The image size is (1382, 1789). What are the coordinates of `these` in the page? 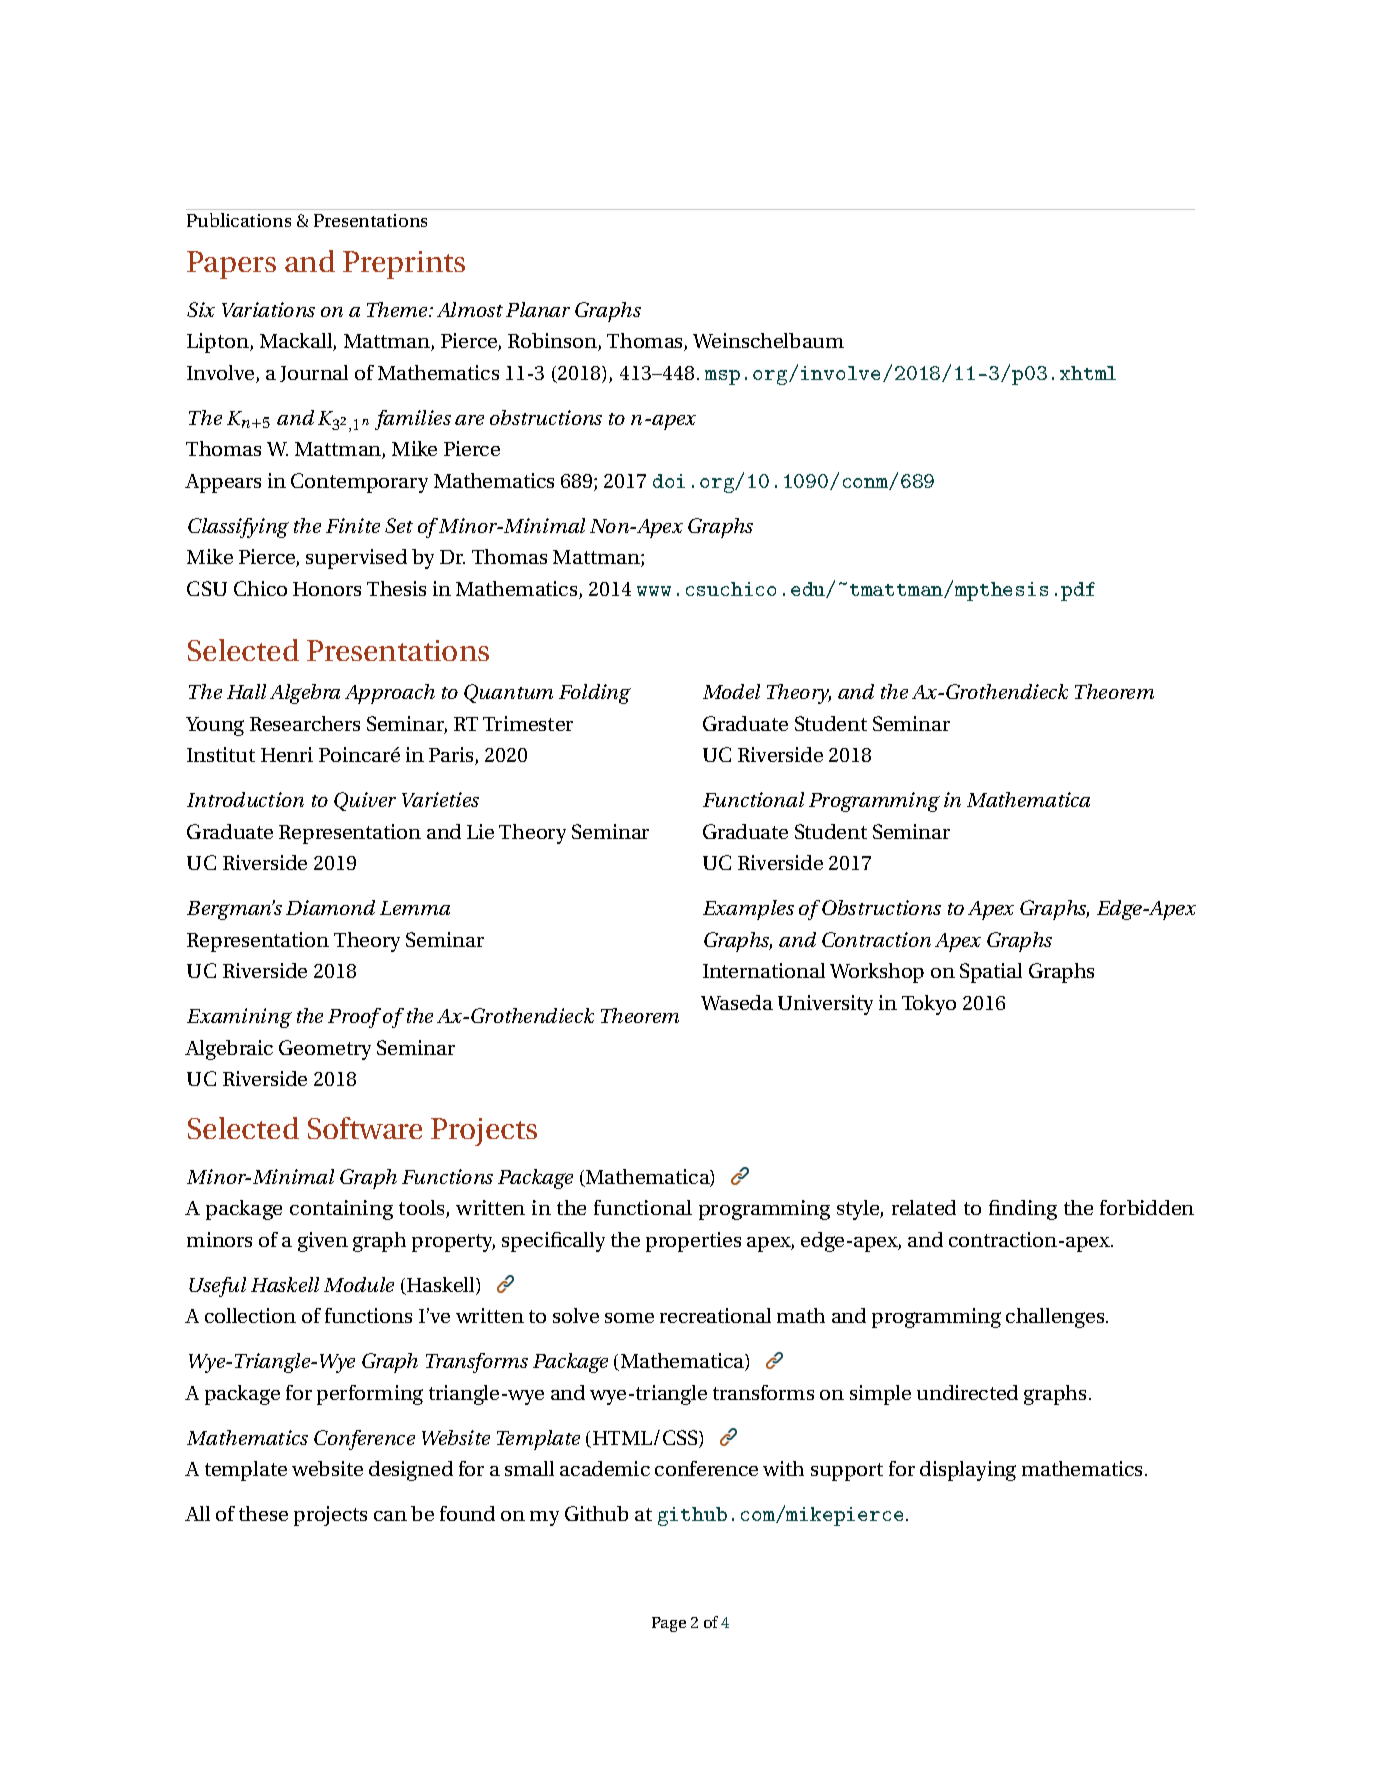 It's located at (263, 1513).
